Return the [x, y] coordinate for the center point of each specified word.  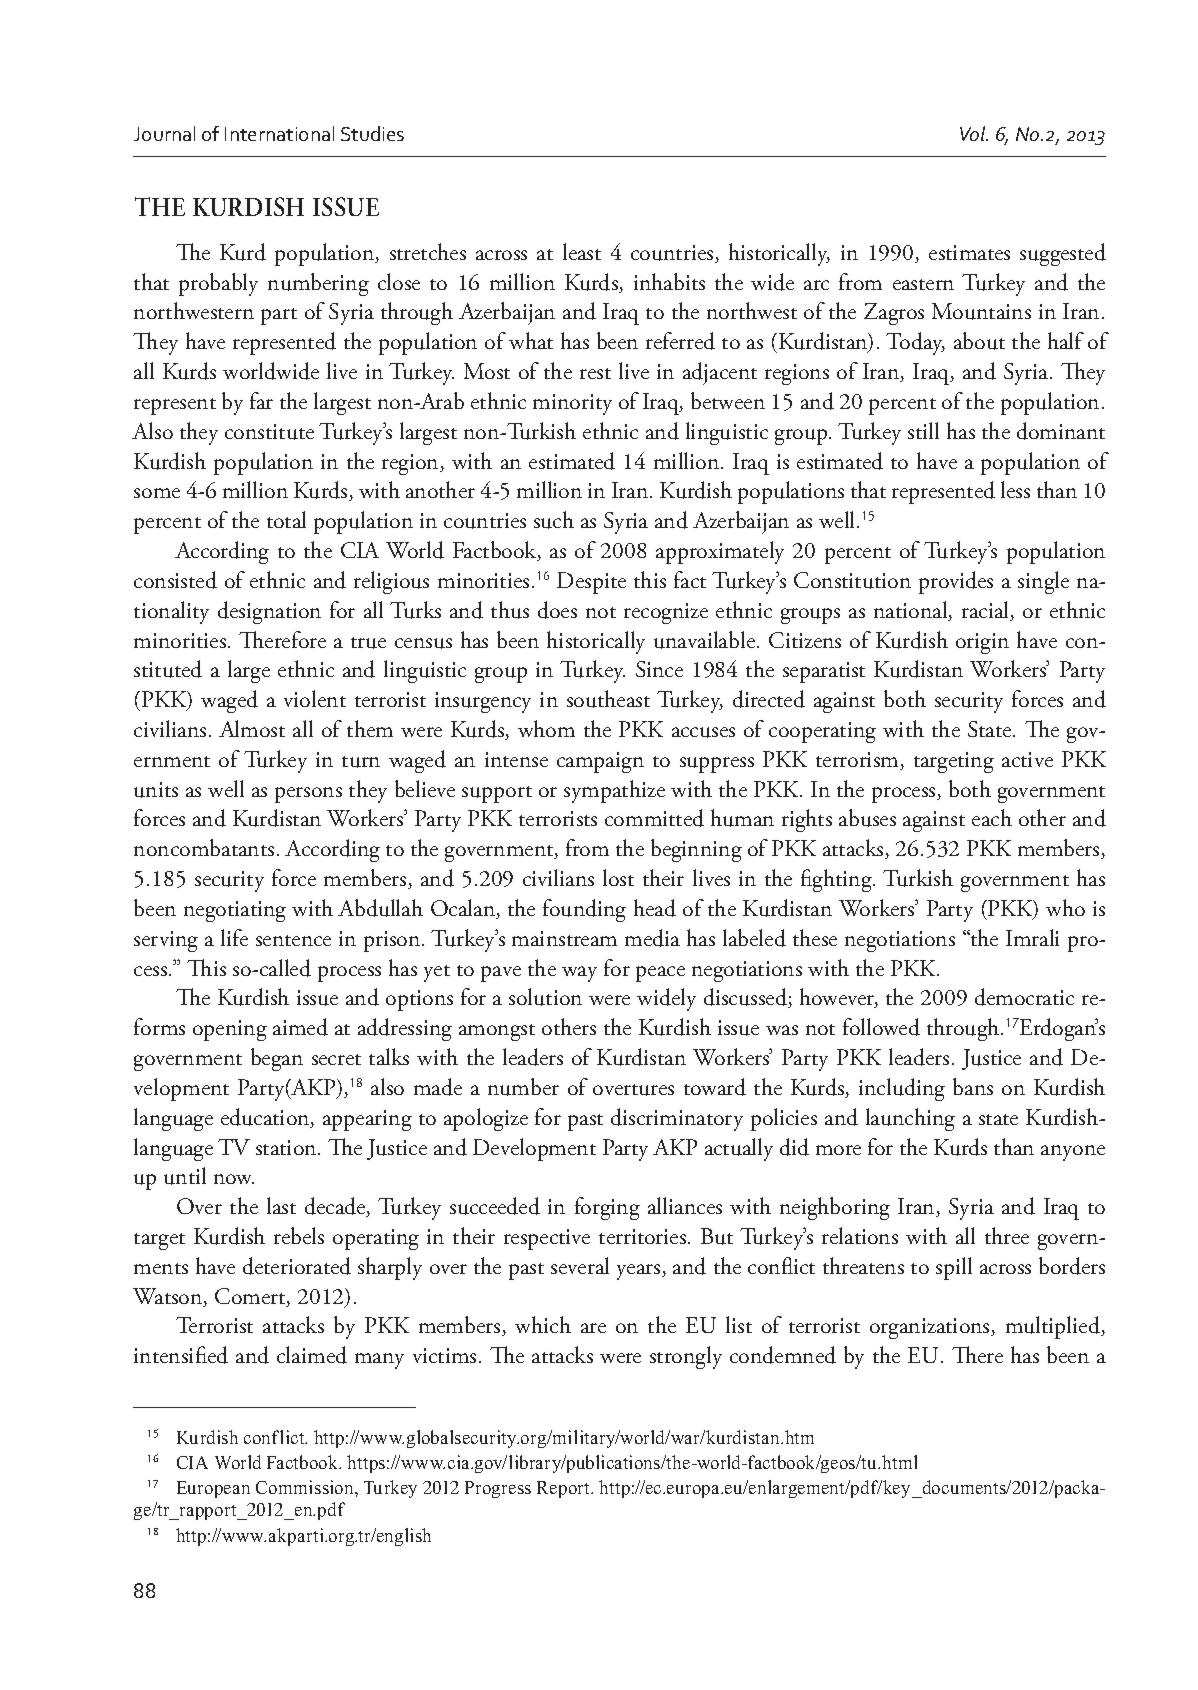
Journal [164, 133]
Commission [306, 1487]
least [582, 251]
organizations [931, 1328]
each [992, 817]
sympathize [614, 791]
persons [308, 795]
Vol [974, 133]
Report [565, 1489]
